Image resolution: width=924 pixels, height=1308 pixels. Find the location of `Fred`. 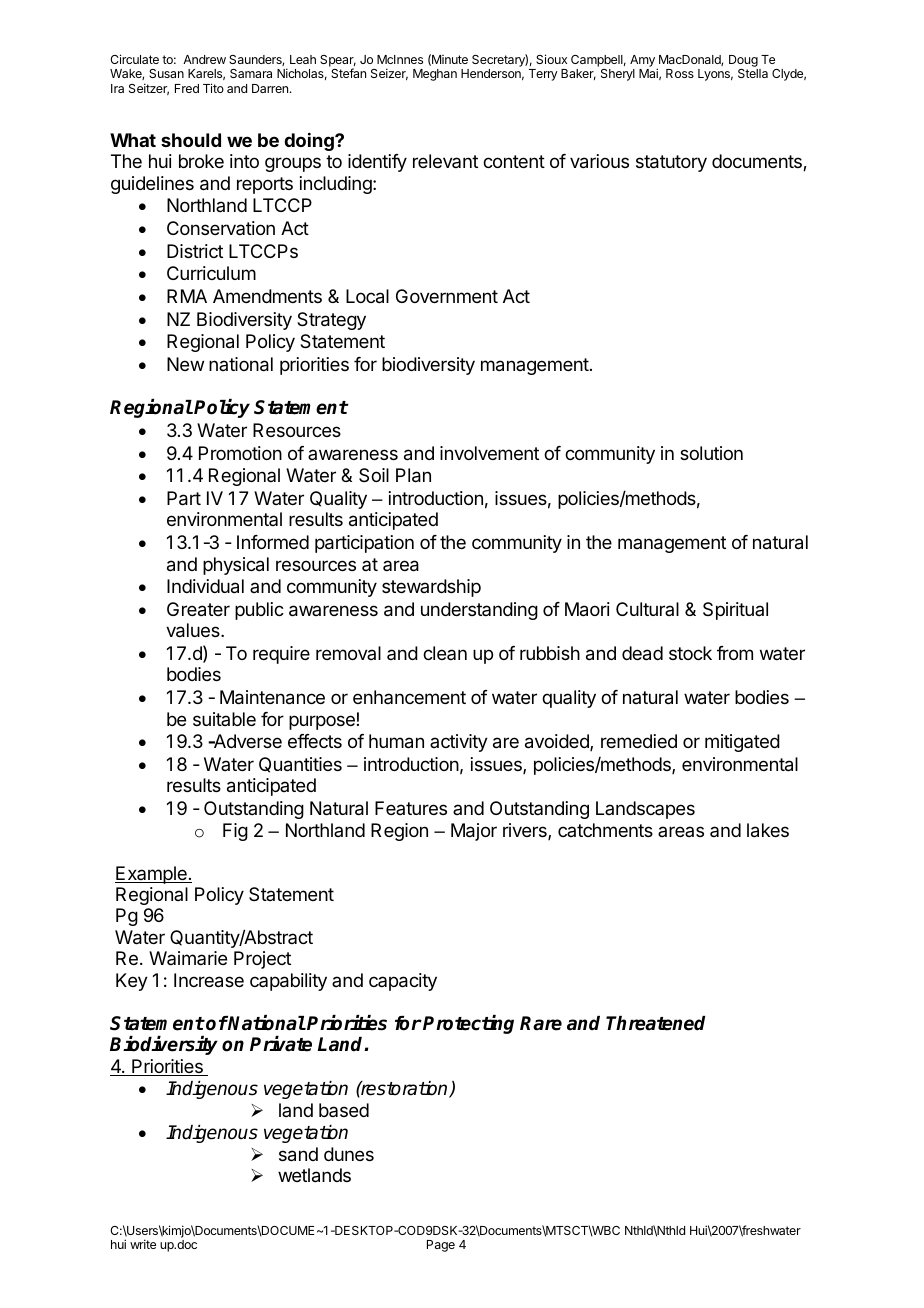

Fred is located at coordinates (187, 88).
